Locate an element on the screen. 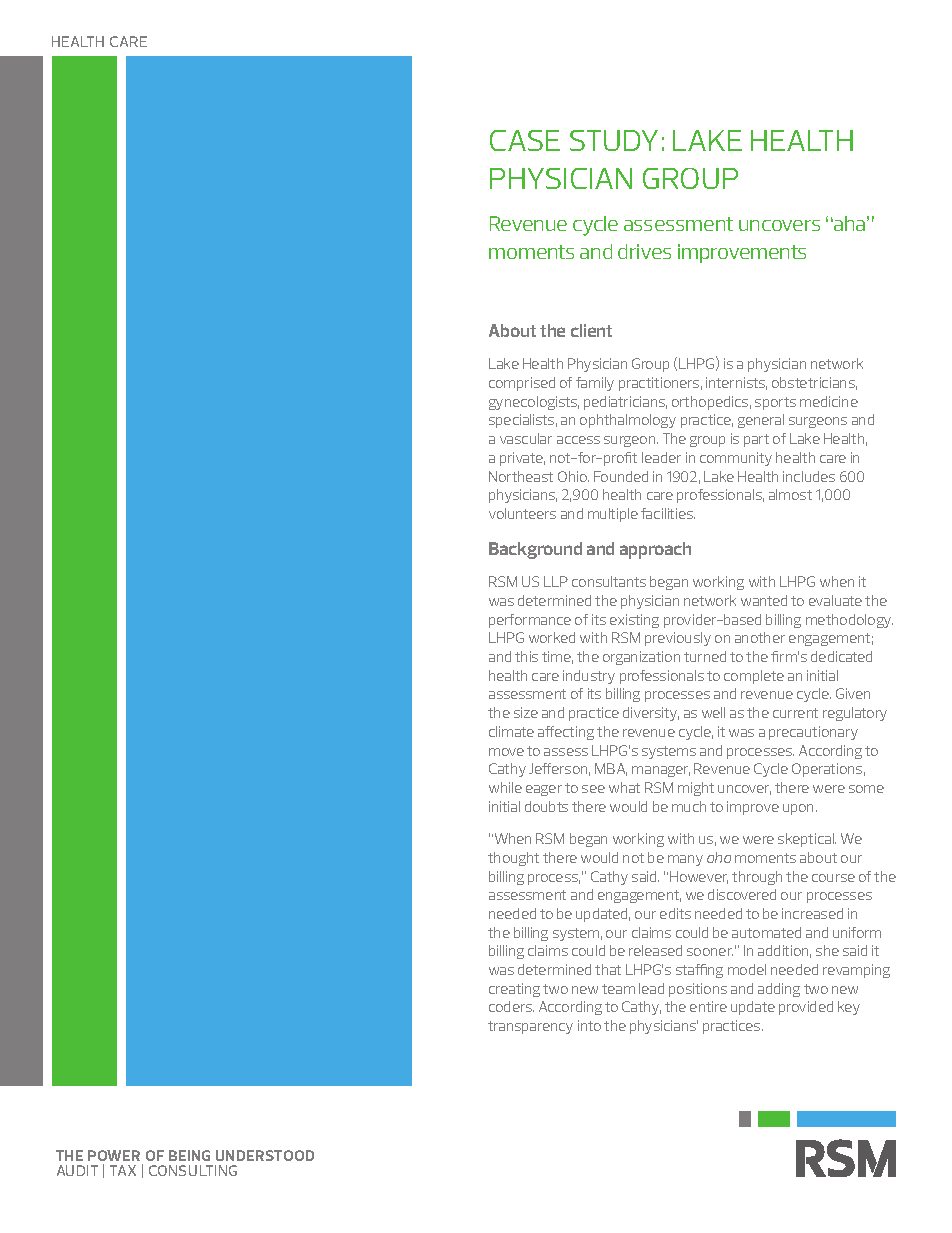 This screenshot has height=1233, width=952. upon is located at coordinates (800, 809).
